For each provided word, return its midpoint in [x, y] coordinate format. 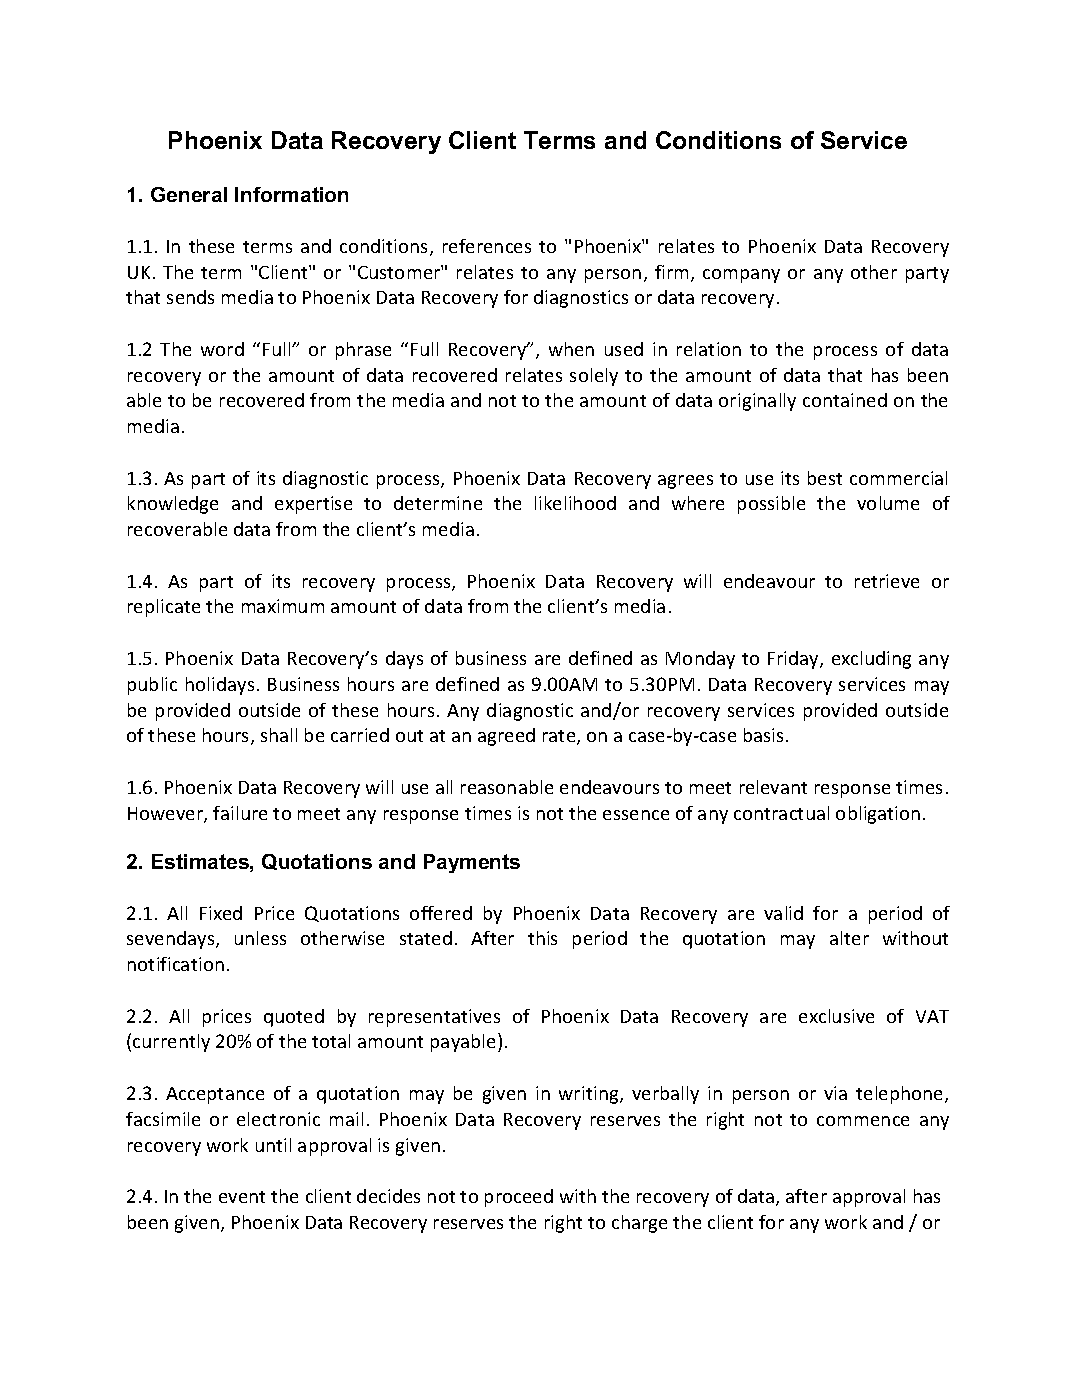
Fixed [221, 913]
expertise [313, 505]
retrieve [887, 581]
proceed [519, 1198]
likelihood [575, 503]
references [487, 246]
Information [291, 194]
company [741, 276]
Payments [472, 863]
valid [783, 913]
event [242, 1197]
